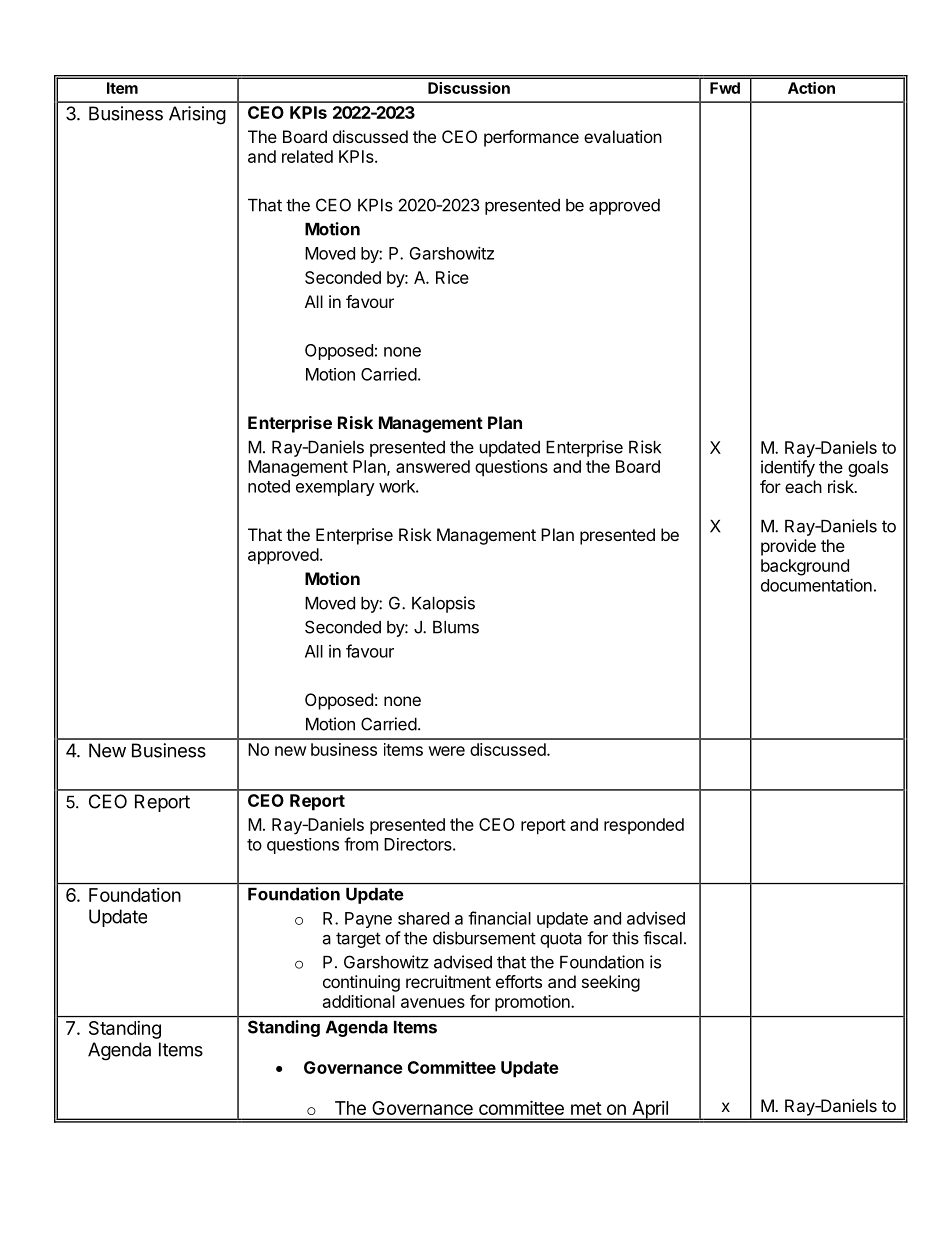  I want to click on met, so click(586, 1108).
